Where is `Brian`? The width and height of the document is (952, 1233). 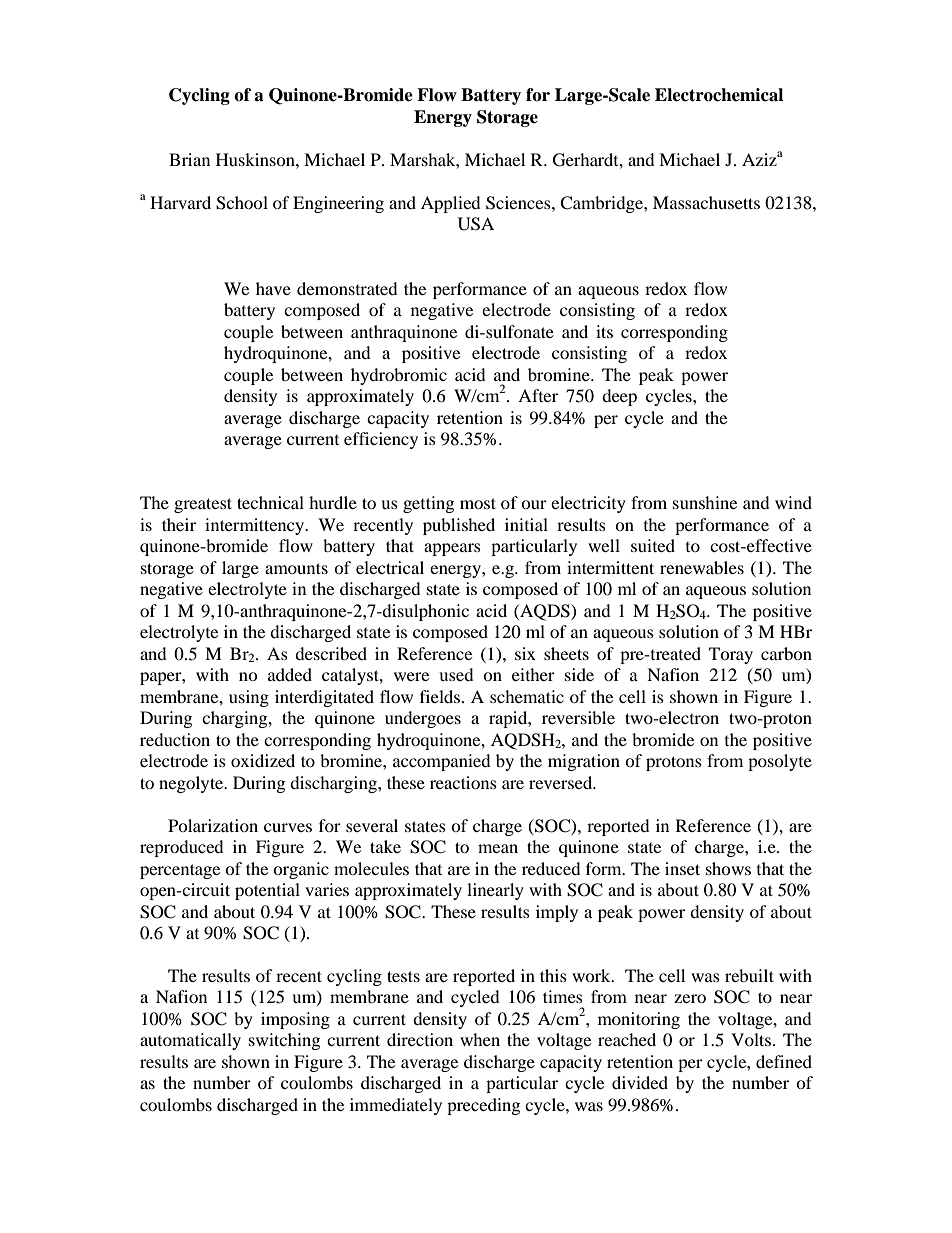
Brian is located at coordinates (189, 159).
